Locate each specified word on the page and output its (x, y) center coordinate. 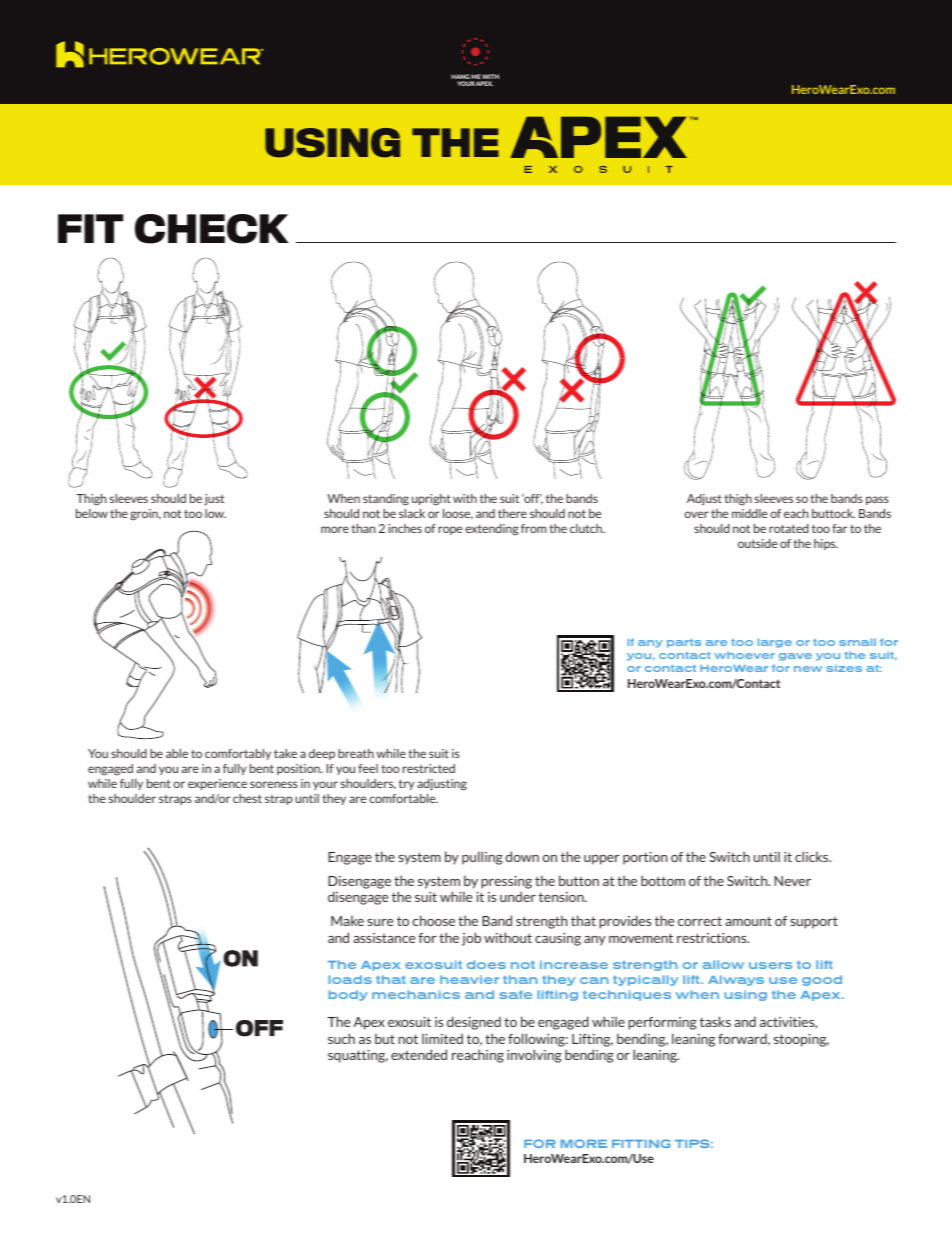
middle (749, 513)
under (518, 896)
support (814, 923)
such (341, 1038)
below (92, 513)
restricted (429, 768)
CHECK (211, 229)
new (808, 669)
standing (386, 500)
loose (458, 514)
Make (347, 920)
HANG (460, 78)
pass (877, 500)
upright (431, 499)
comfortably (238, 754)
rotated (789, 528)
